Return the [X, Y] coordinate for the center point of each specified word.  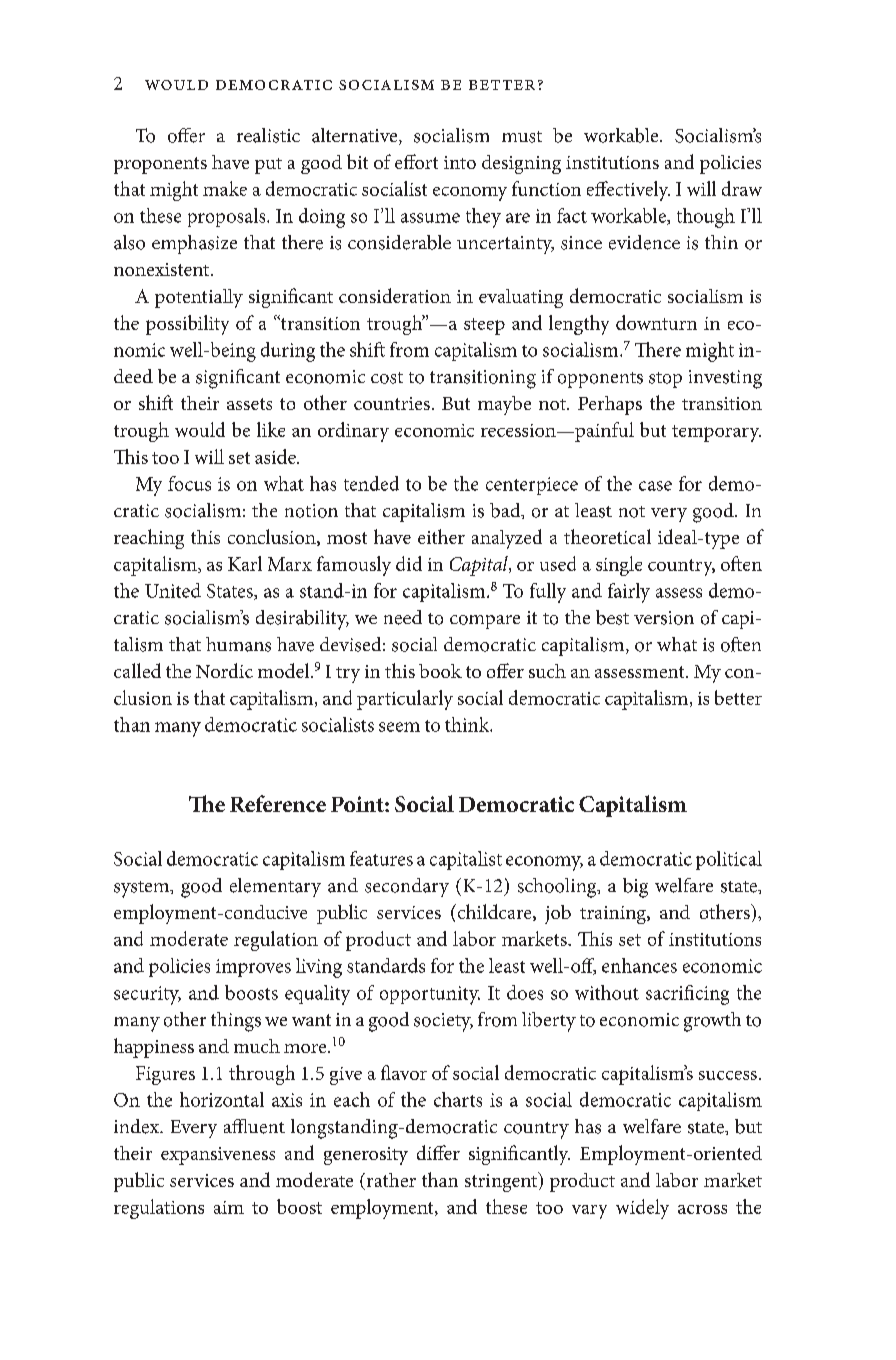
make [225, 188]
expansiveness [218, 1156]
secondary [407, 887]
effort [416, 161]
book [440, 671]
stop [665, 380]
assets [249, 404]
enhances [639, 965]
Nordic [224, 670]
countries [392, 403]
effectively [628, 191]
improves [253, 968]
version [664, 618]
